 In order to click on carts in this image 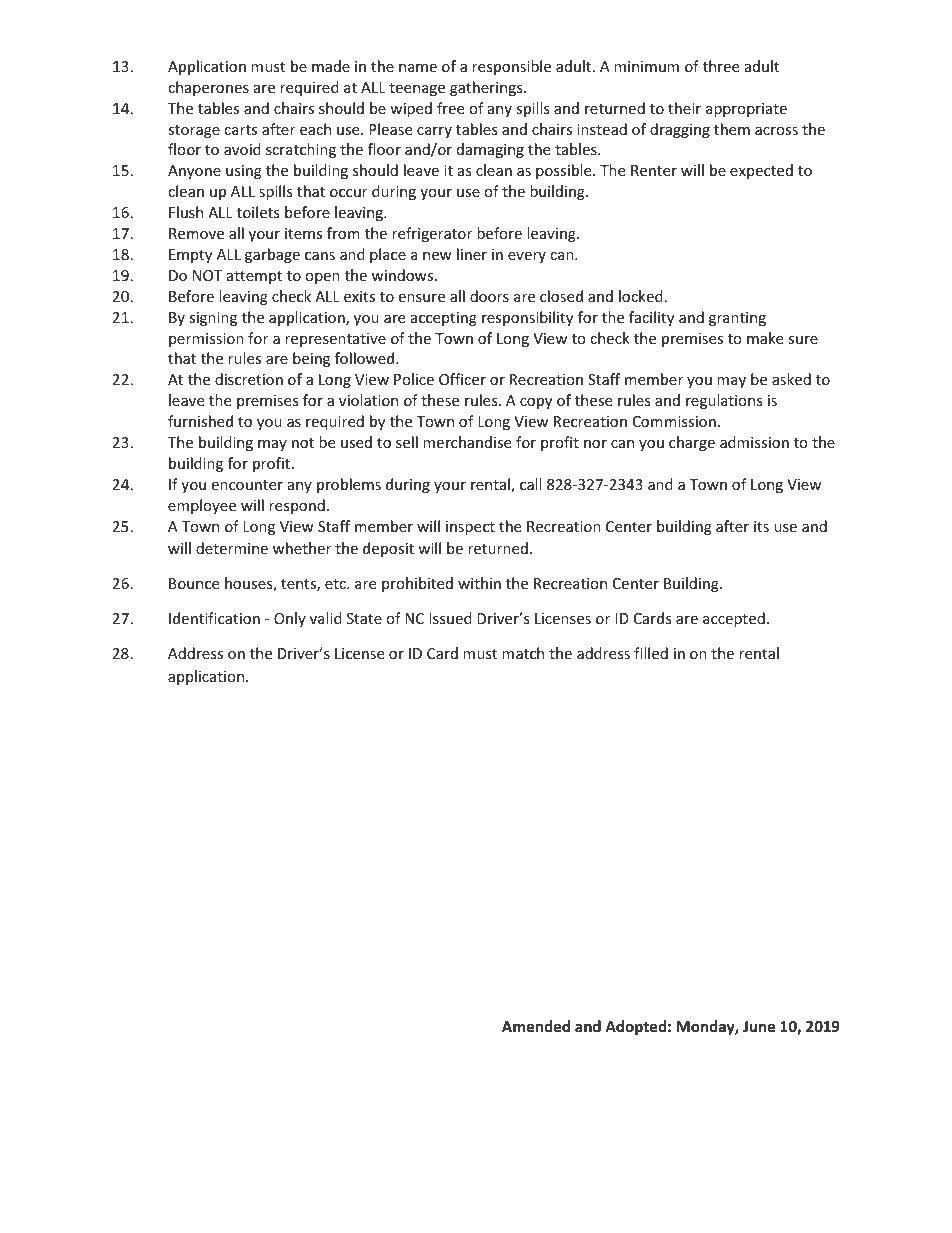, I will do `click(240, 130)`.
